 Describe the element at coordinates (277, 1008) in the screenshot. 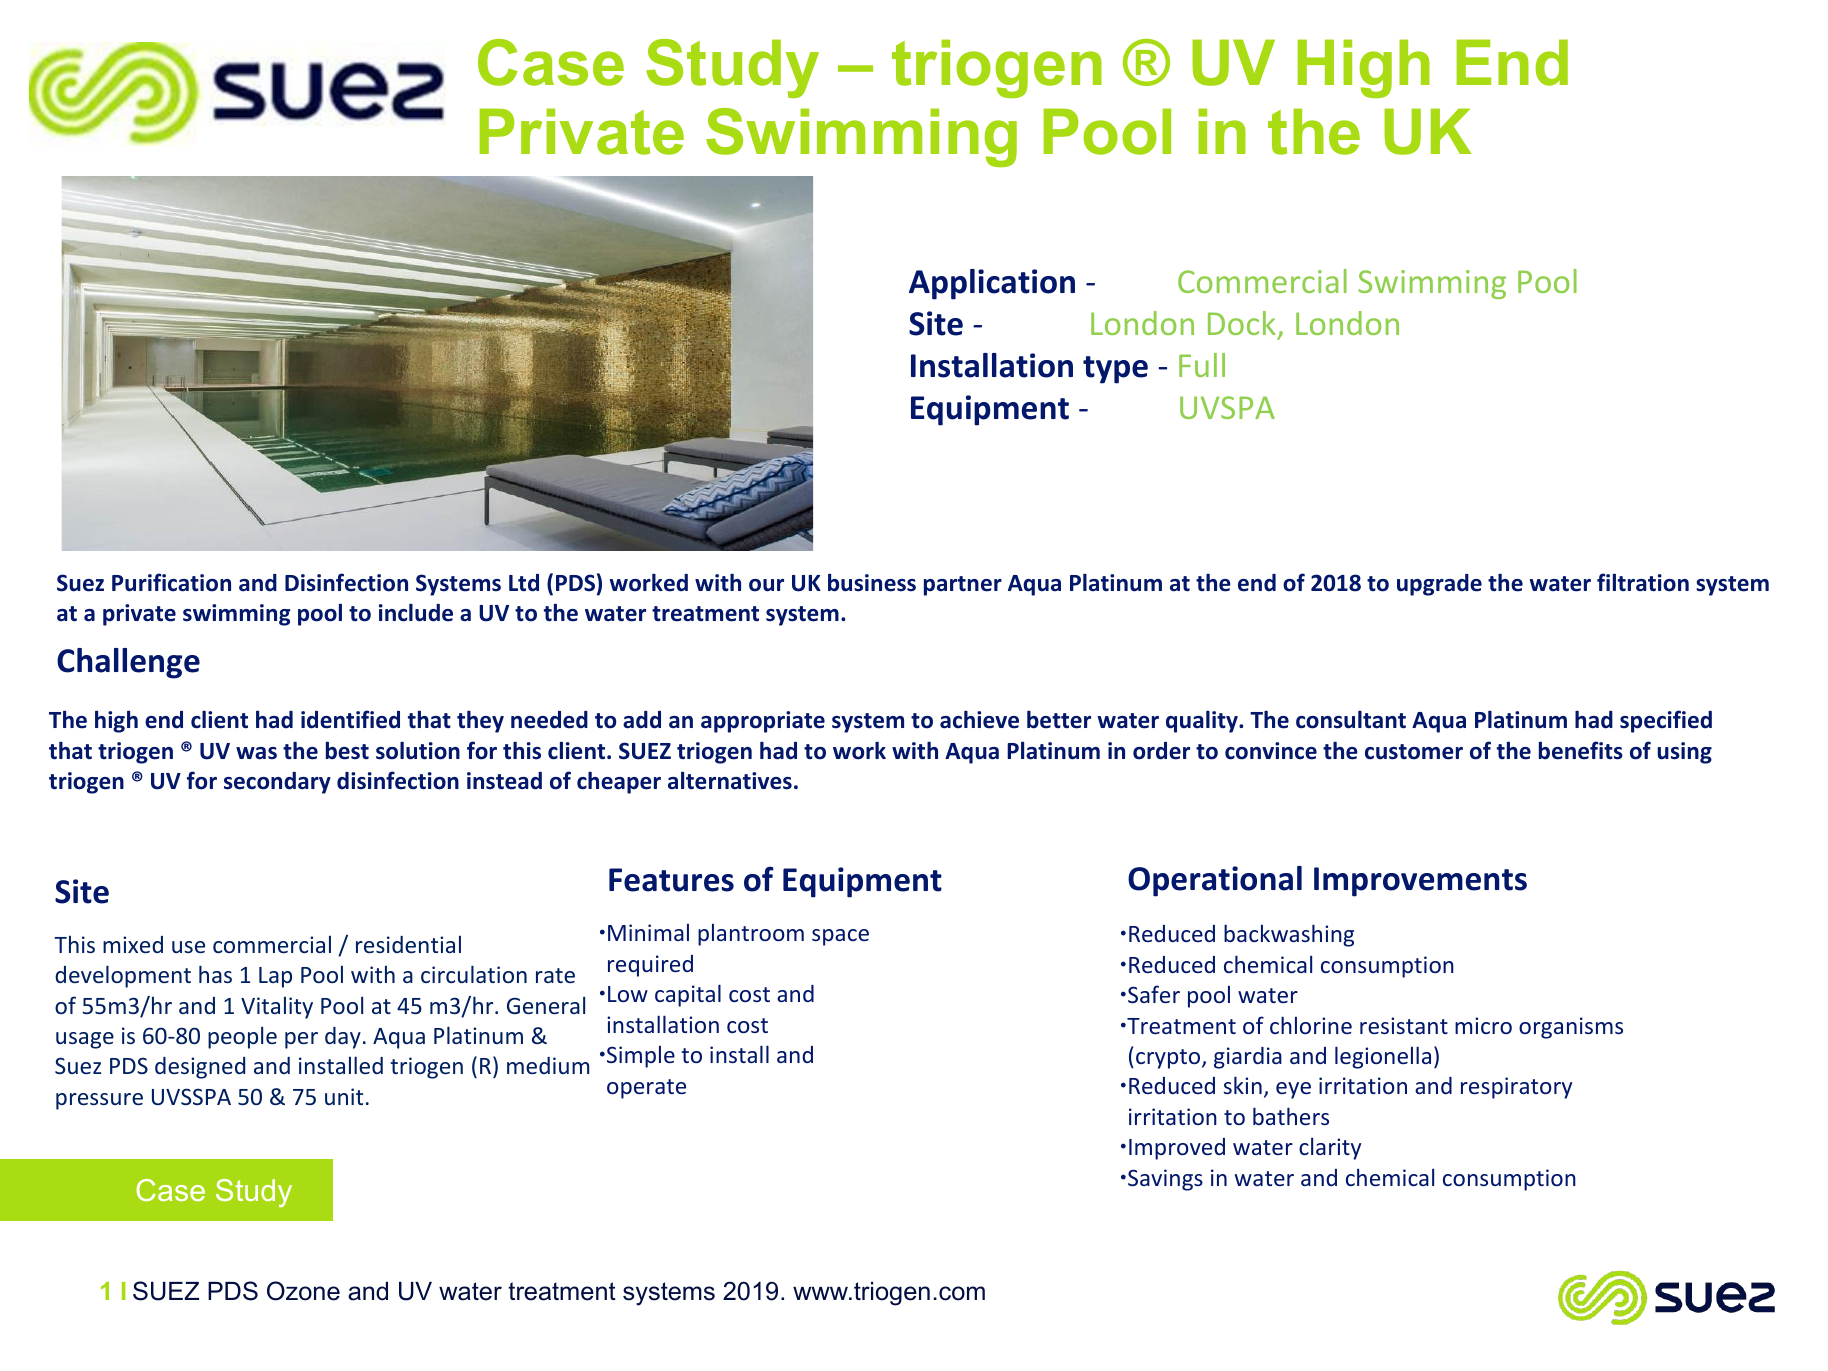

I see `Vitality` at that location.
